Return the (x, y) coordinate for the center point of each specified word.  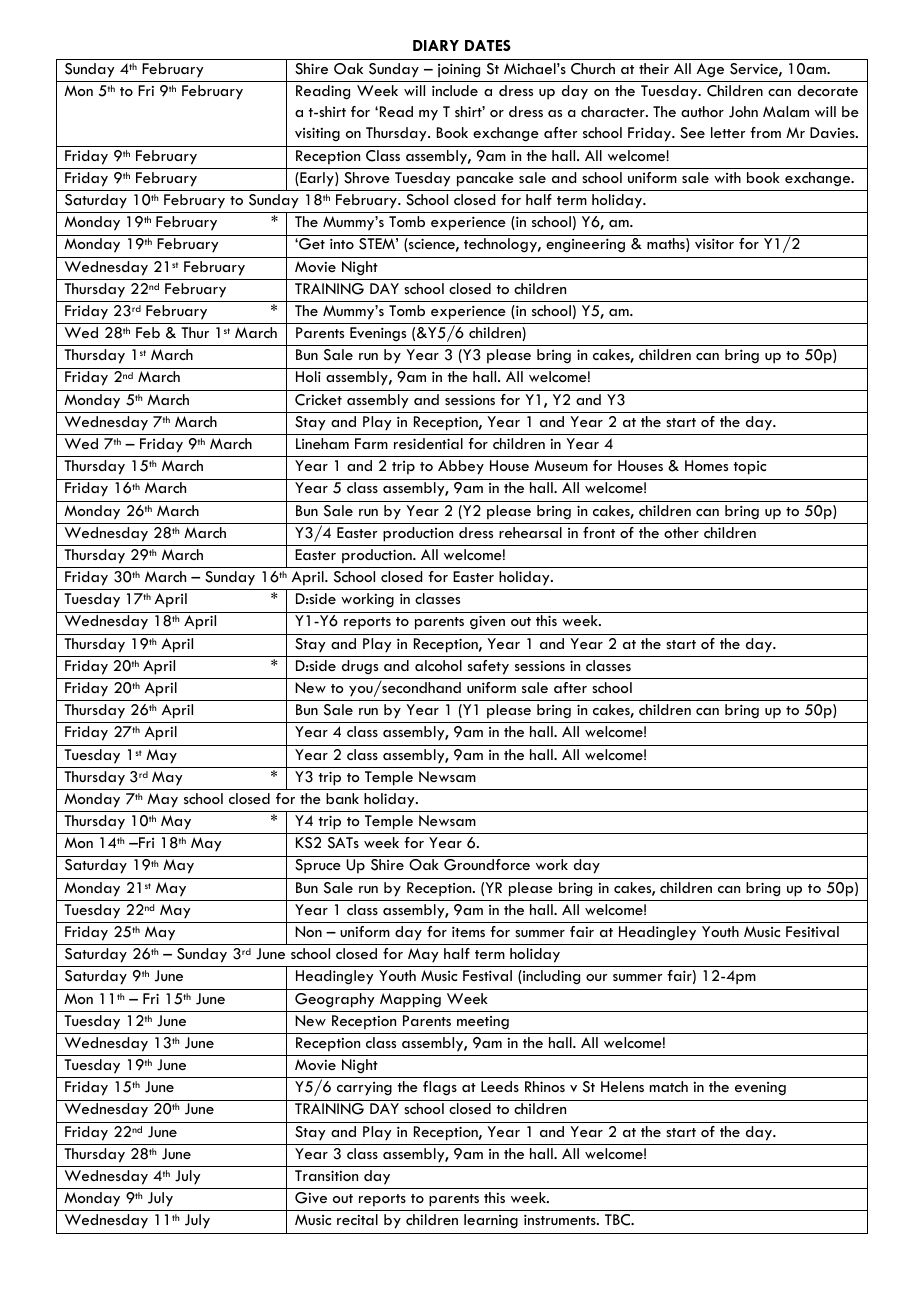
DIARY (436, 45)
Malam (786, 111)
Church (593, 69)
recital (357, 1219)
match (669, 1086)
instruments (561, 1219)
